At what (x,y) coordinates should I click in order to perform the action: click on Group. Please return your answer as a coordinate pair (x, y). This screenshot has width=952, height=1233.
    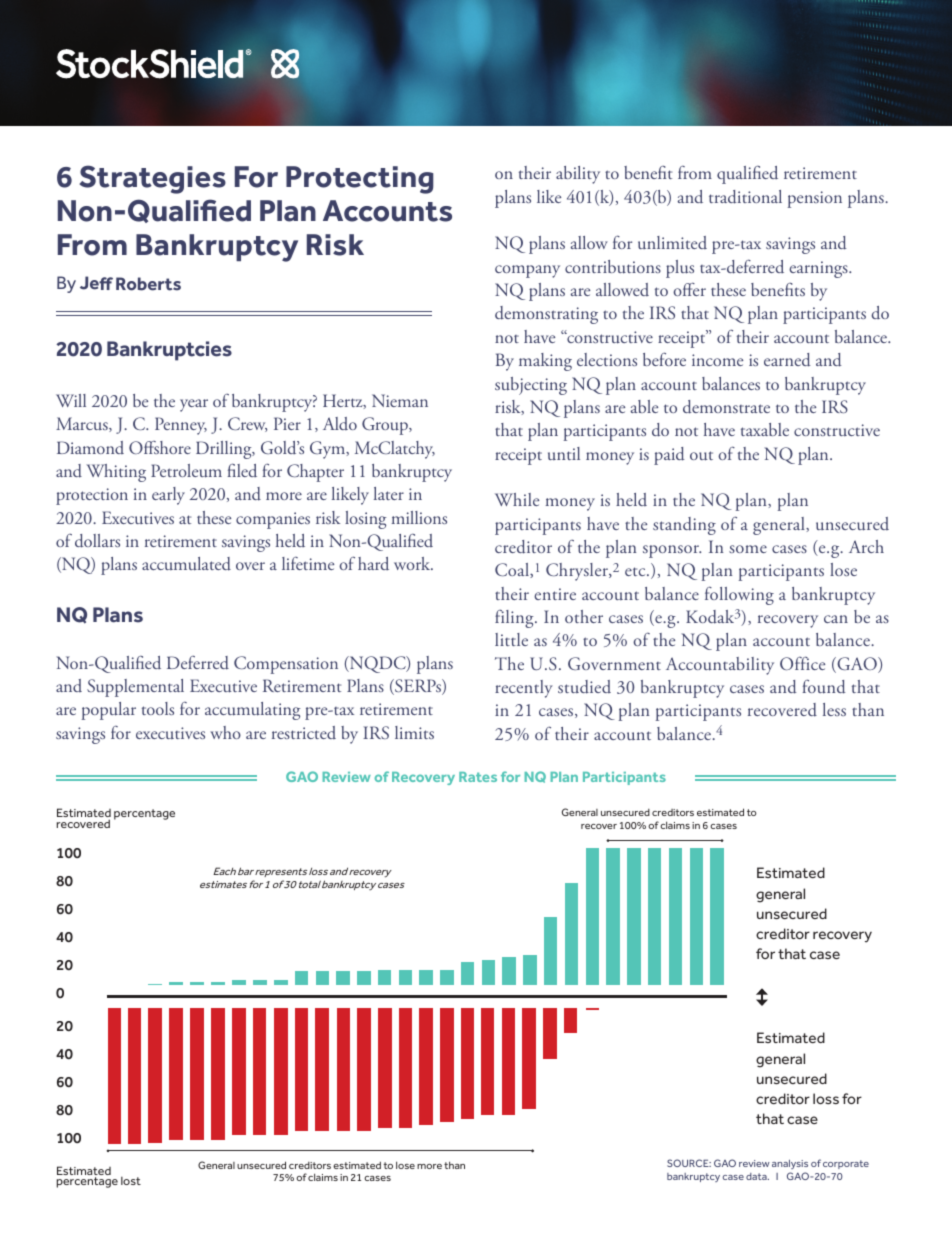
    Looking at the image, I should click on (386, 426).
